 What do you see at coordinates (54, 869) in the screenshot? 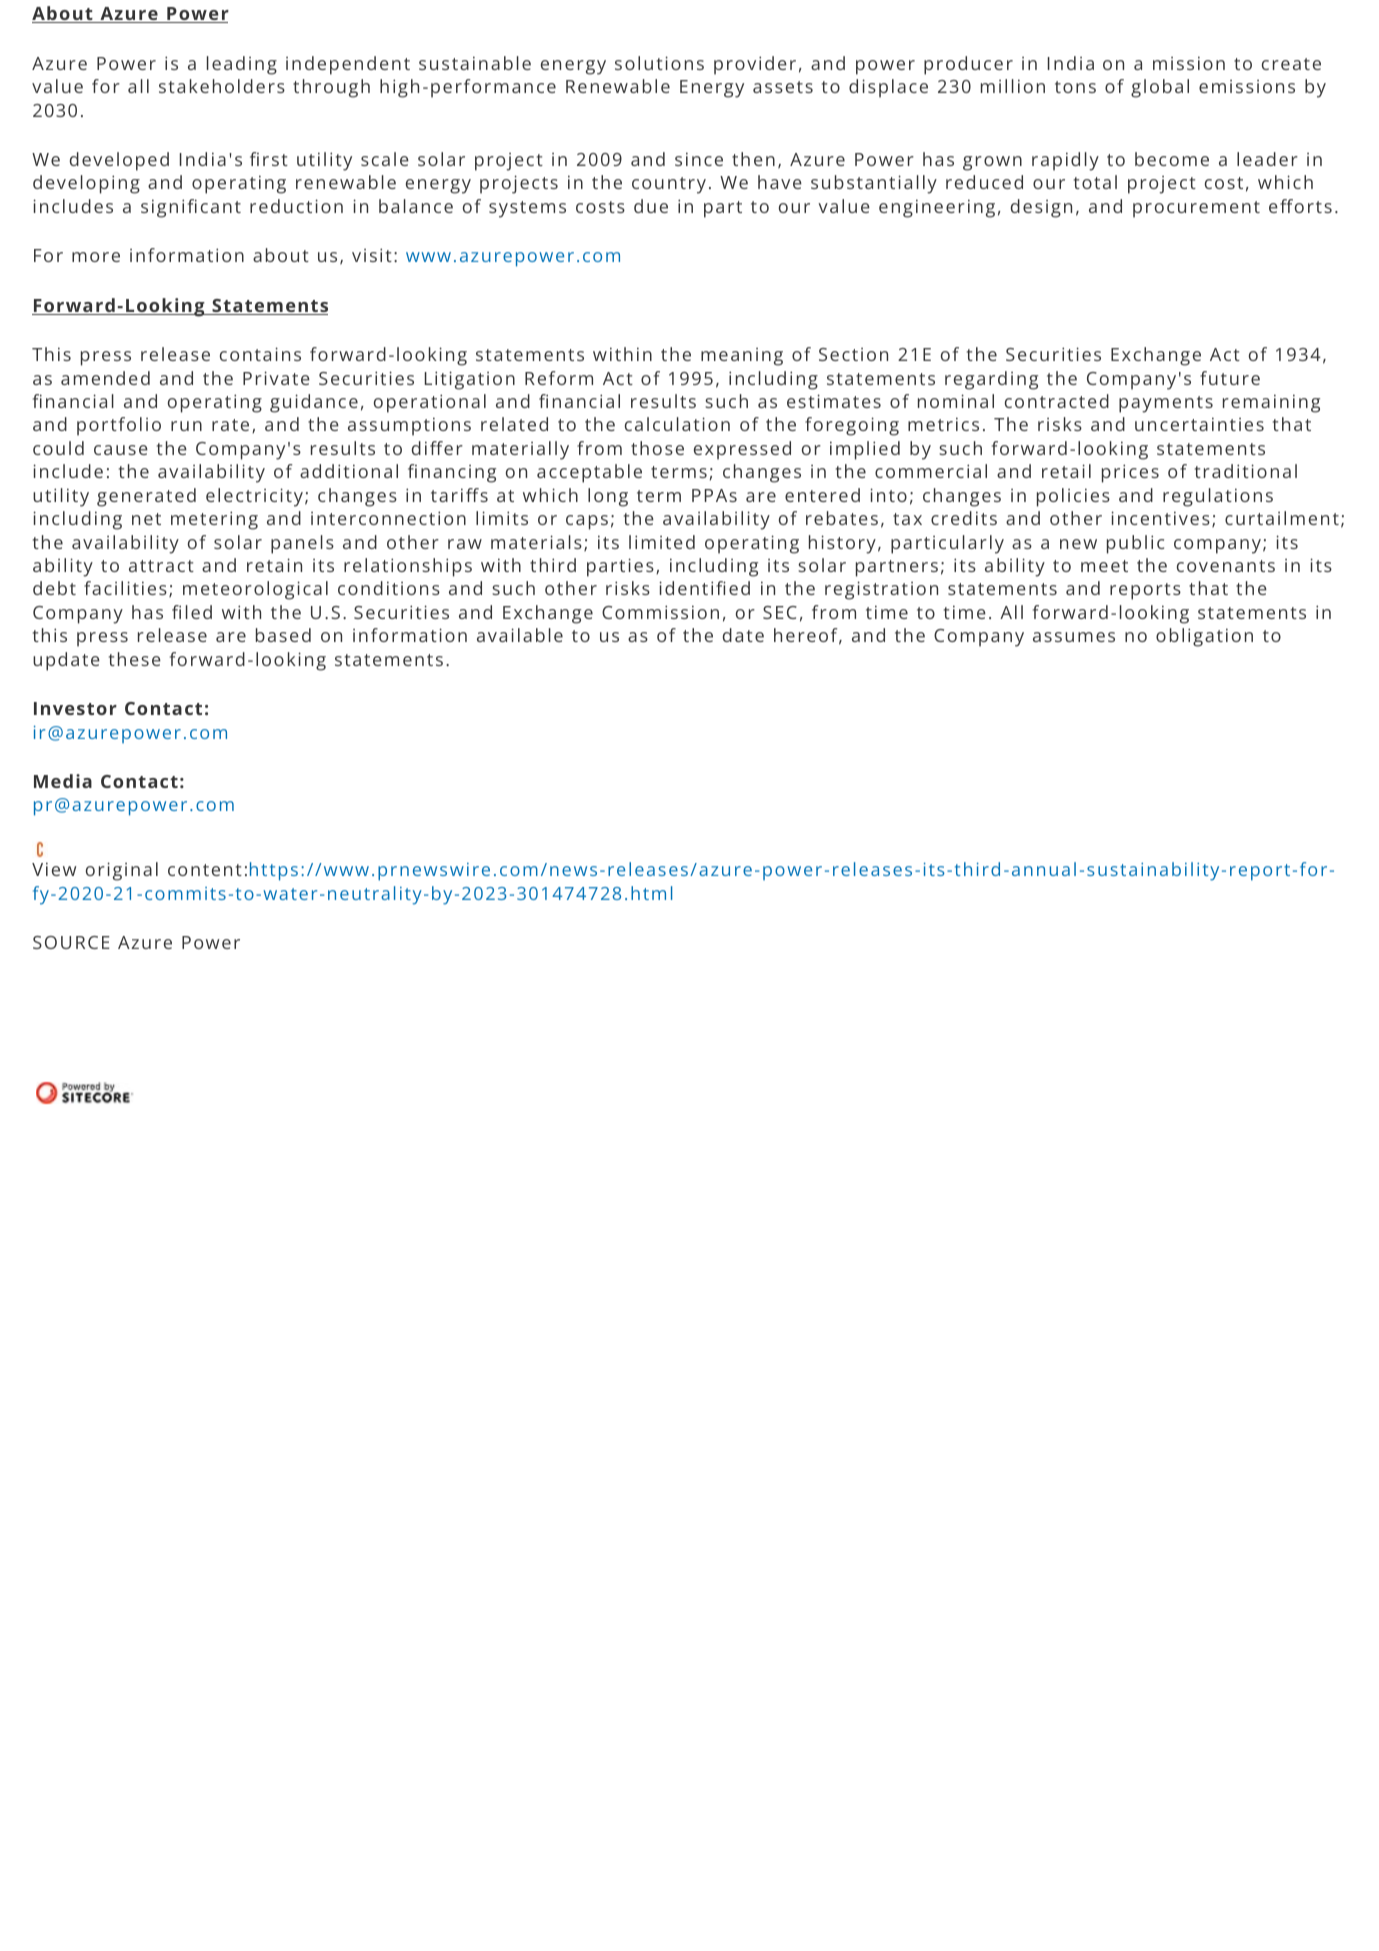
I see `View` at bounding box center [54, 869].
